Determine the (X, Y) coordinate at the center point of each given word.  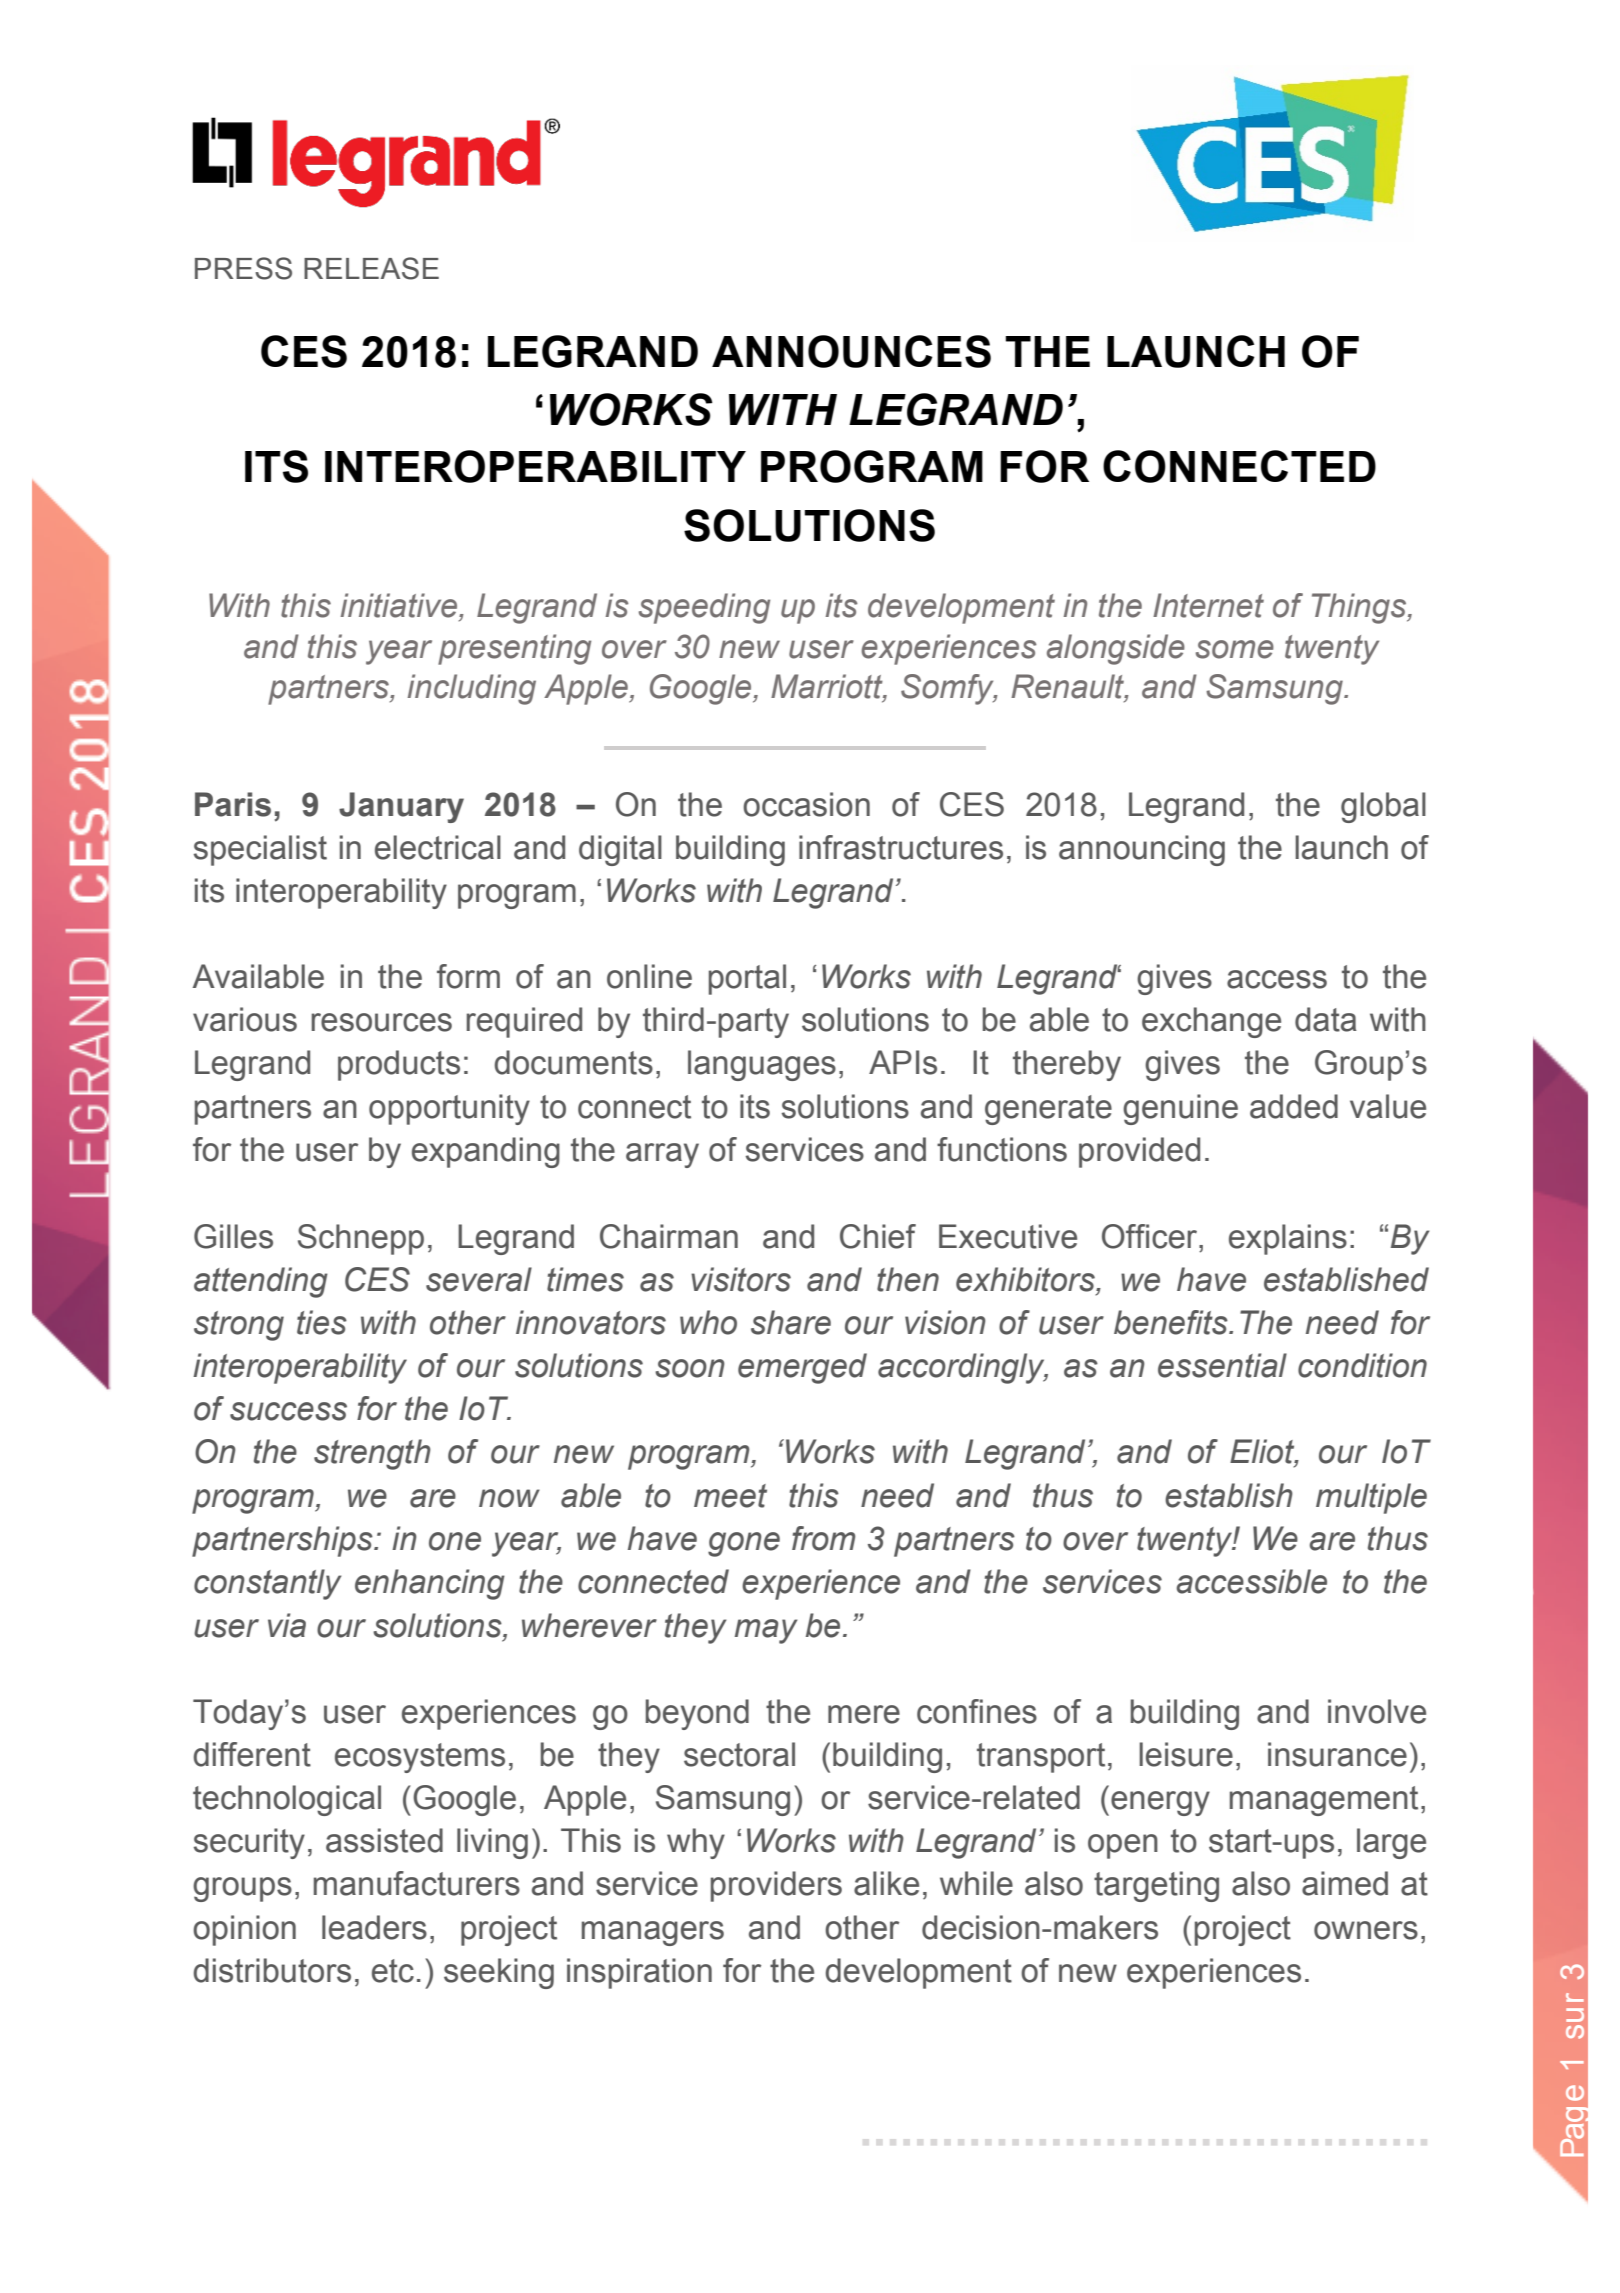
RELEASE (371, 268)
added (1294, 1106)
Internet (1208, 605)
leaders (374, 1927)
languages (762, 1065)
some (1235, 649)
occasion (806, 804)
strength (372, 1454)
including (472, 689)
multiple (1371, 1498)
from (823, 1538)
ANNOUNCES (851, 351)
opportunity (449, 1109)
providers (776, 1886)
